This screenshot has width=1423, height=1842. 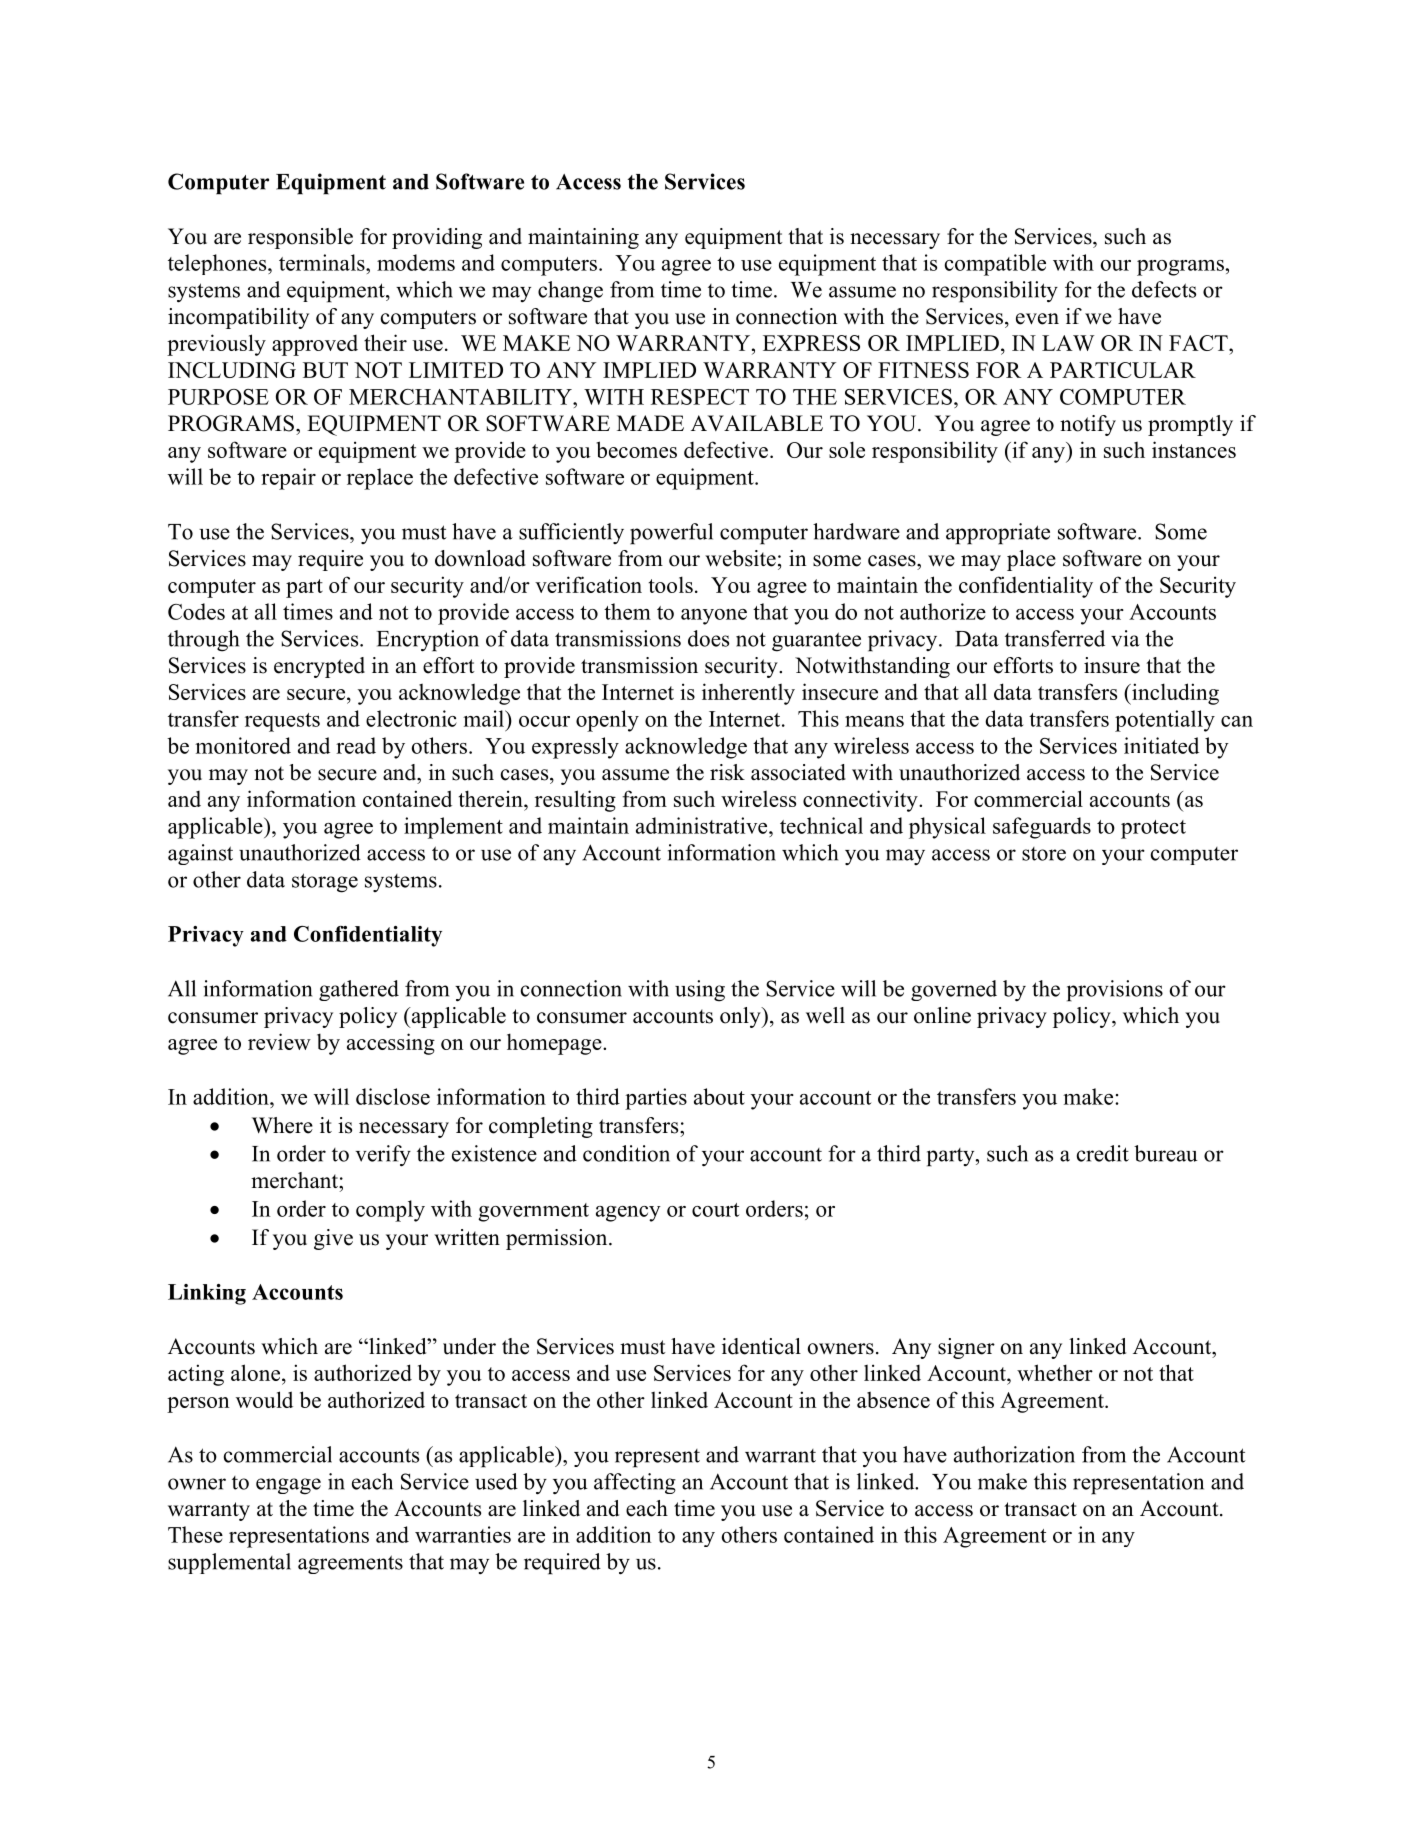 I want to click on court, so click(x=715, y=1210).
